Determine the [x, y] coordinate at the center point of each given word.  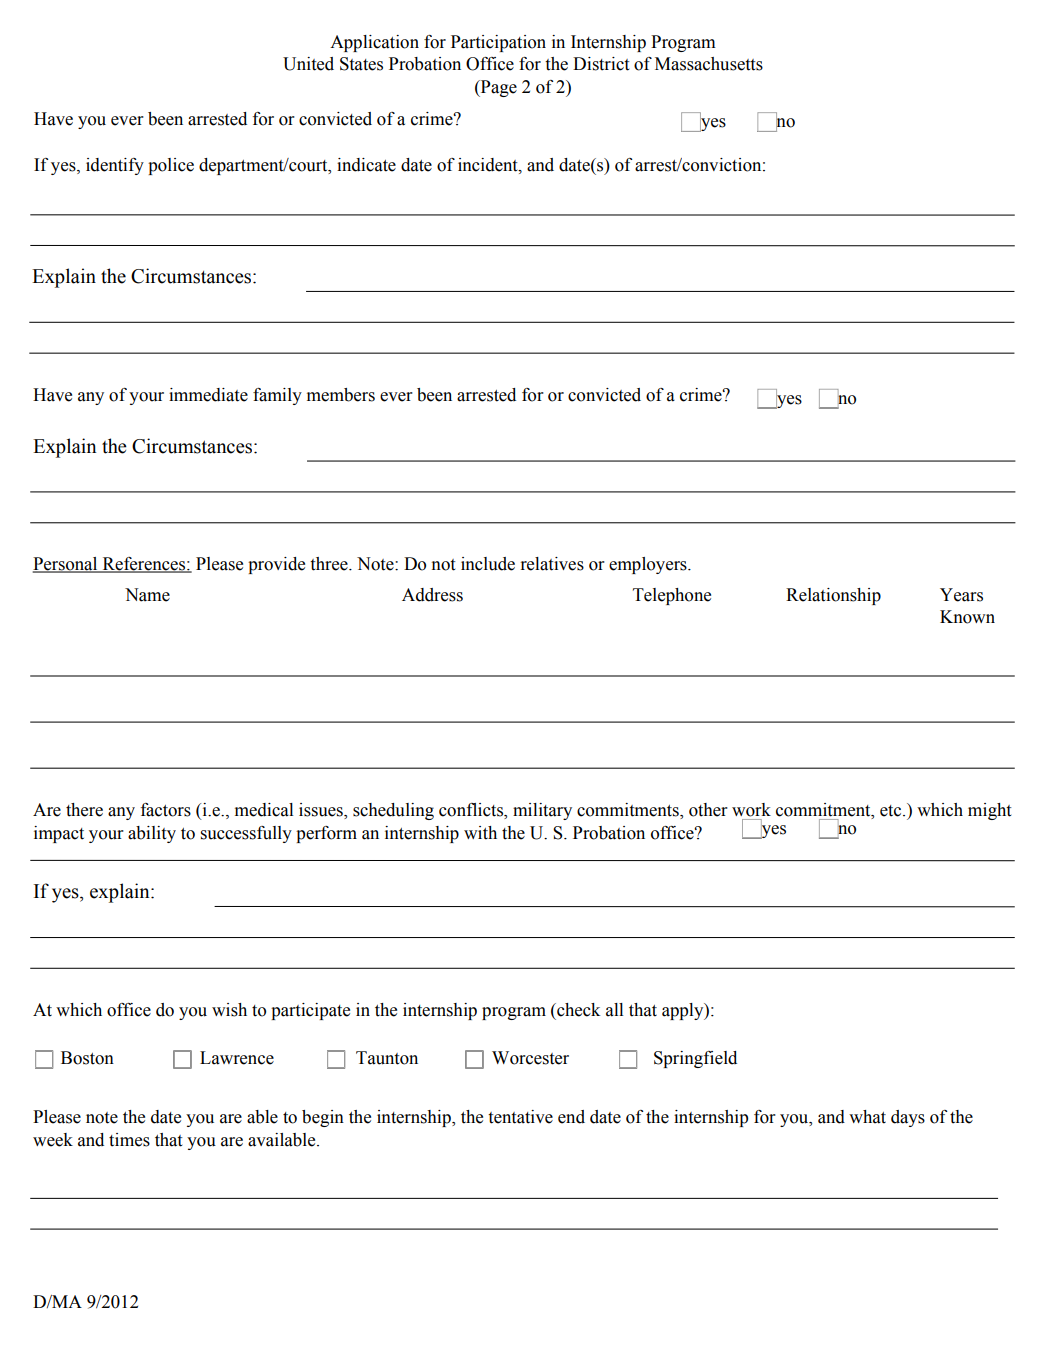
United [308, 64]
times [129, 1140]
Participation [498, 43]
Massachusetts [709, 64]
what [867, 1117]
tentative [520, 1117]
